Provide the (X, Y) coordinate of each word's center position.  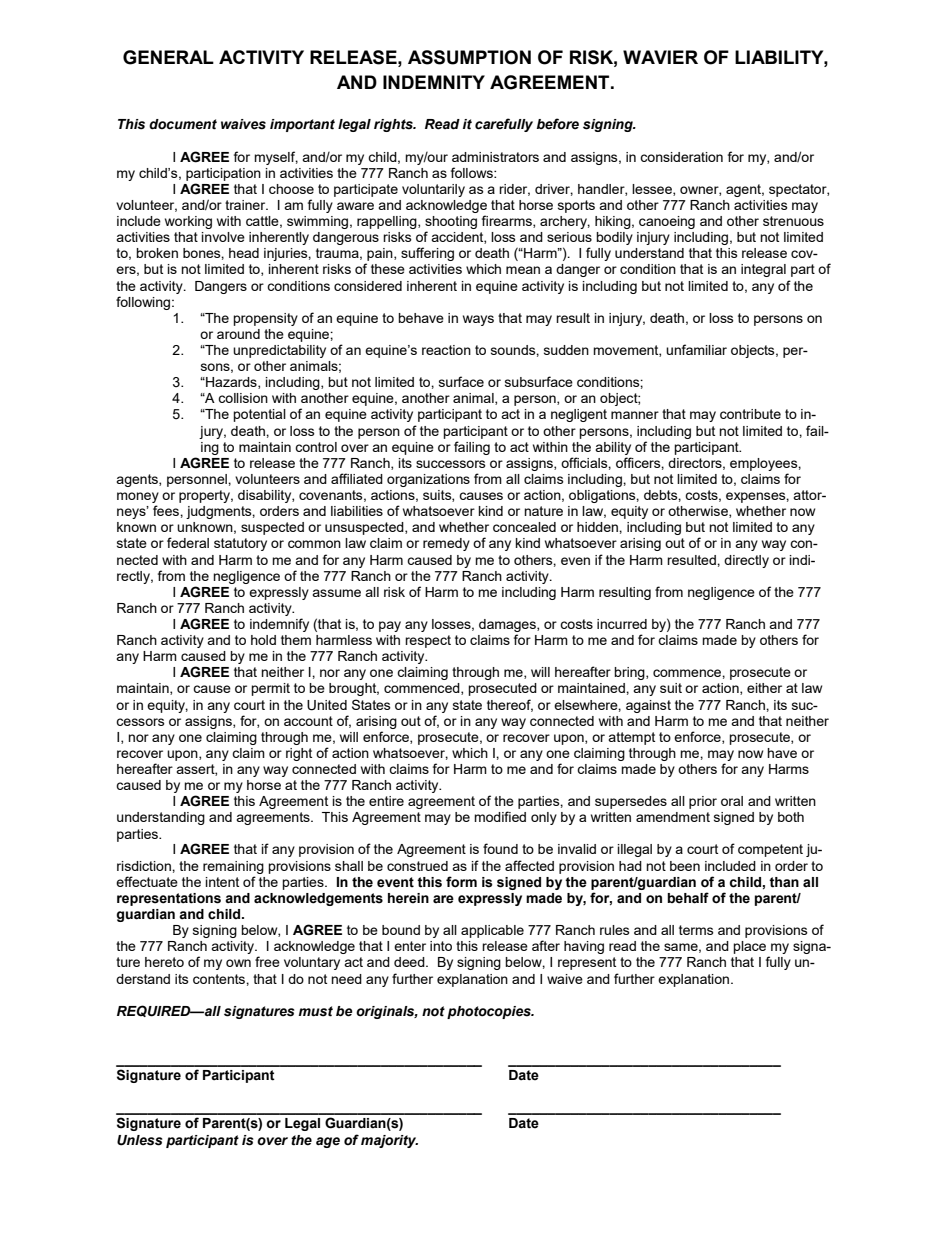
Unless (139, 1140)
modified (500, 816)
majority (389, 1141)
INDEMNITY (434, 82)
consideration (681, 157)
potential (259, 415)
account (308, 721)
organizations (428, 480)
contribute (750, 414)
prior (703, 802)
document (183, 124)
